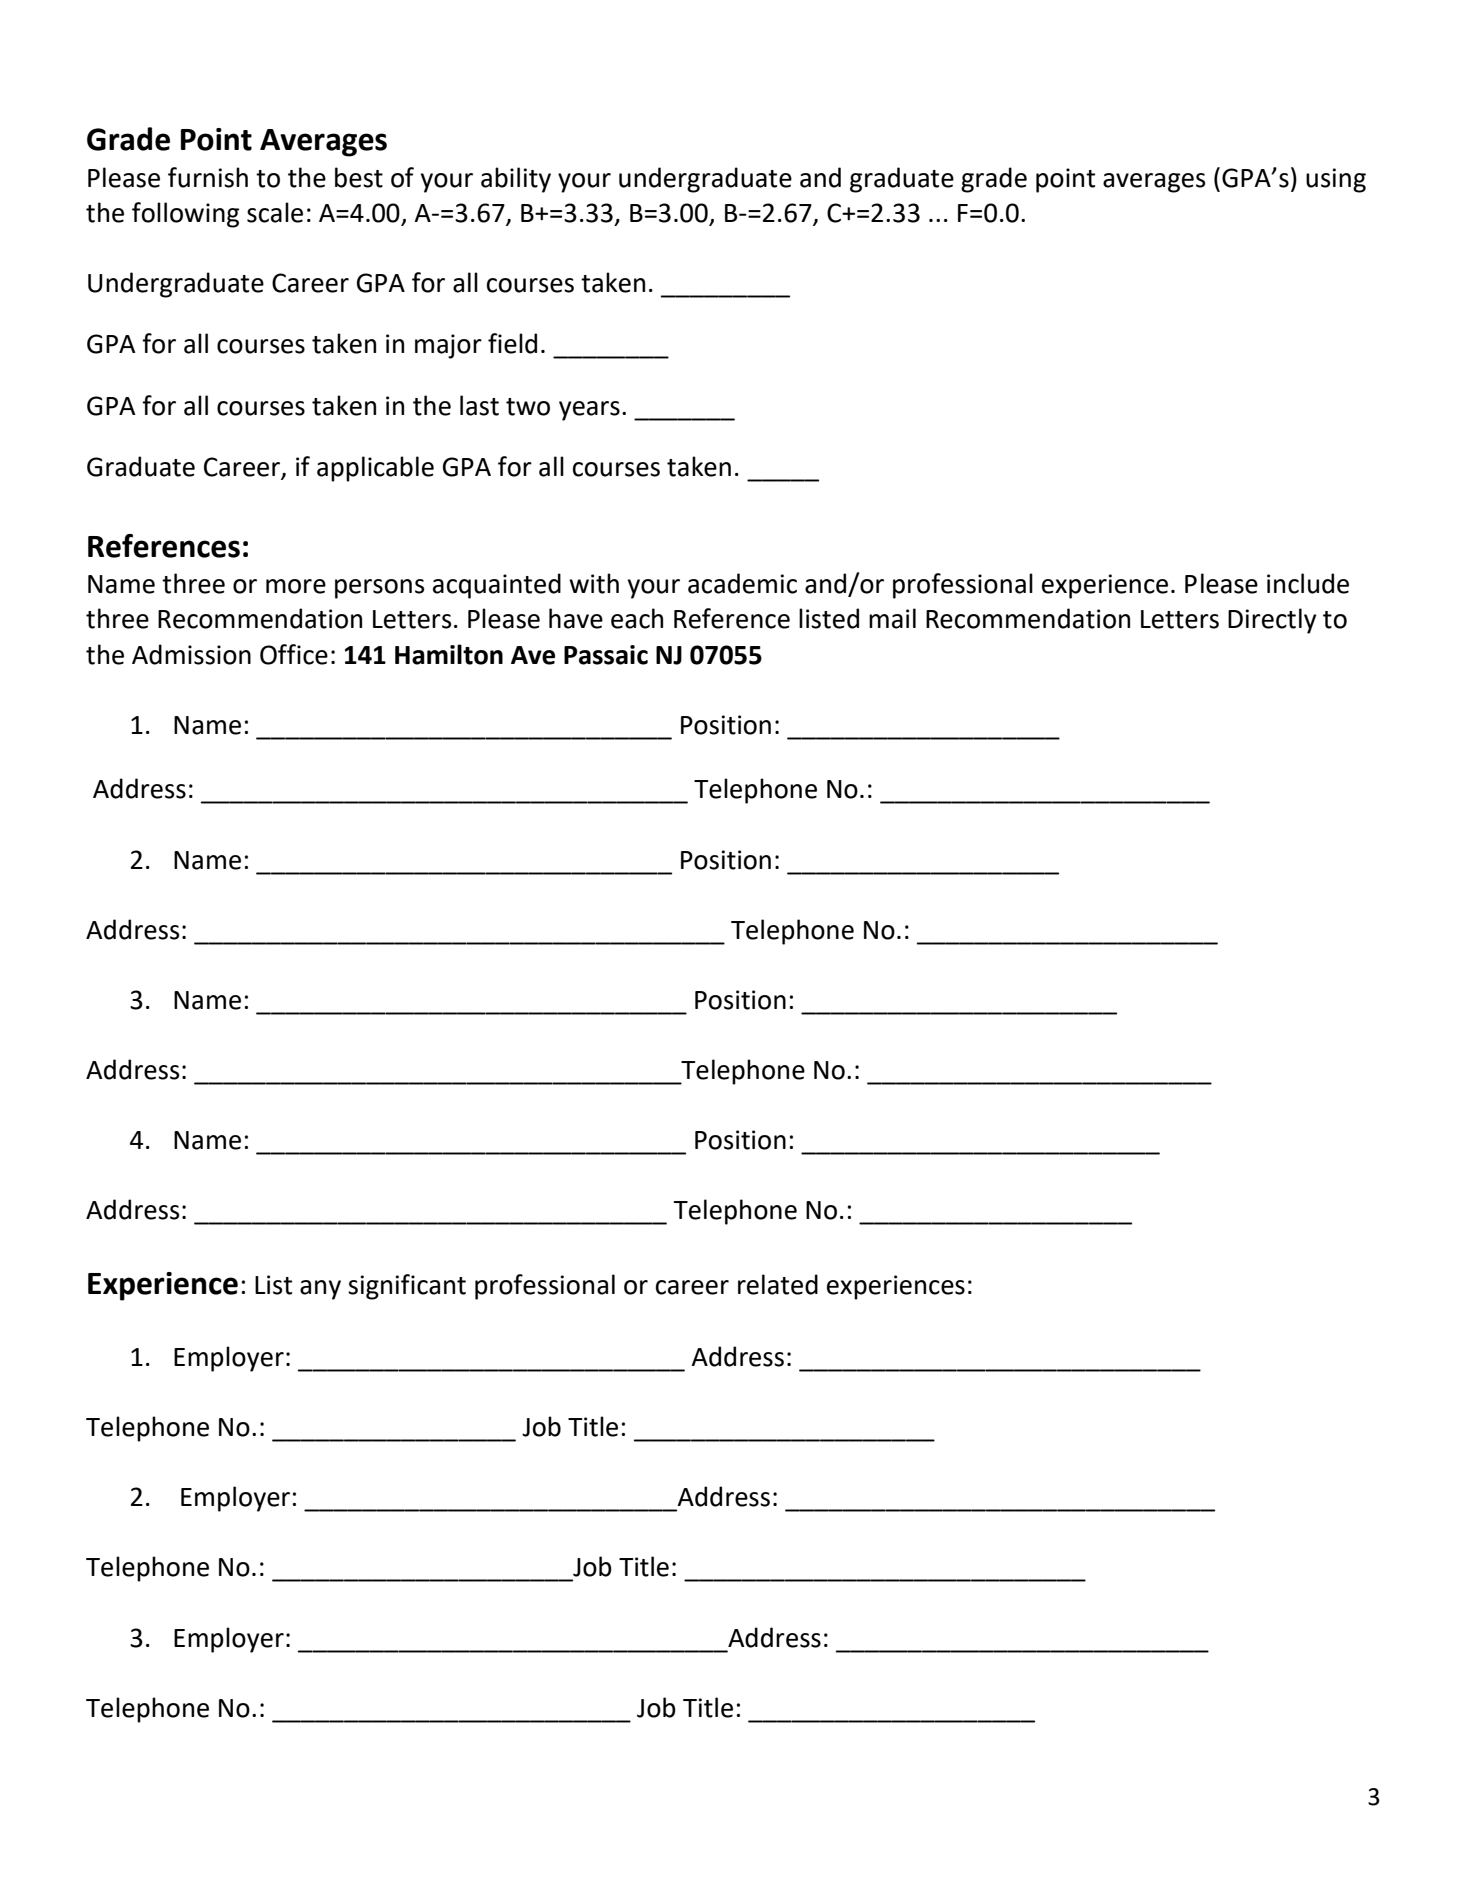 The image size is (1467, 1898). I want to click on related, so click(778, 1284).
